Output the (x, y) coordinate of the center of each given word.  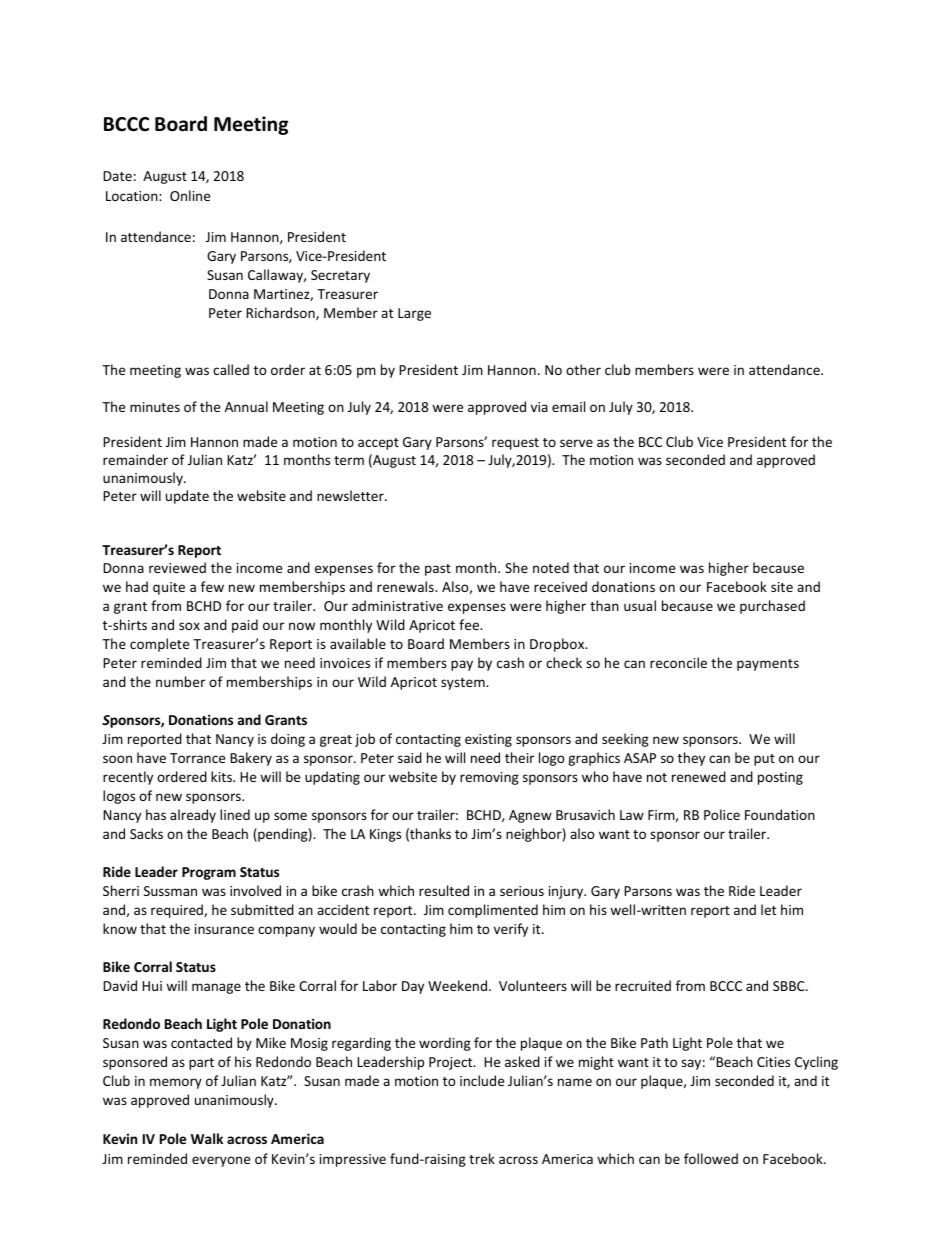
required (178, 911)
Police (722, 814)
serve (576, 443)
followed (711, 1158)
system (464, 684)
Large (414, 314)
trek (482, 1158)
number (180, 681)
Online (190, 195)
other (583, 369)
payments (768, 665)
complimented (493, 911)
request (515, 444)
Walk (207, 1138)
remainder (135, 459)
